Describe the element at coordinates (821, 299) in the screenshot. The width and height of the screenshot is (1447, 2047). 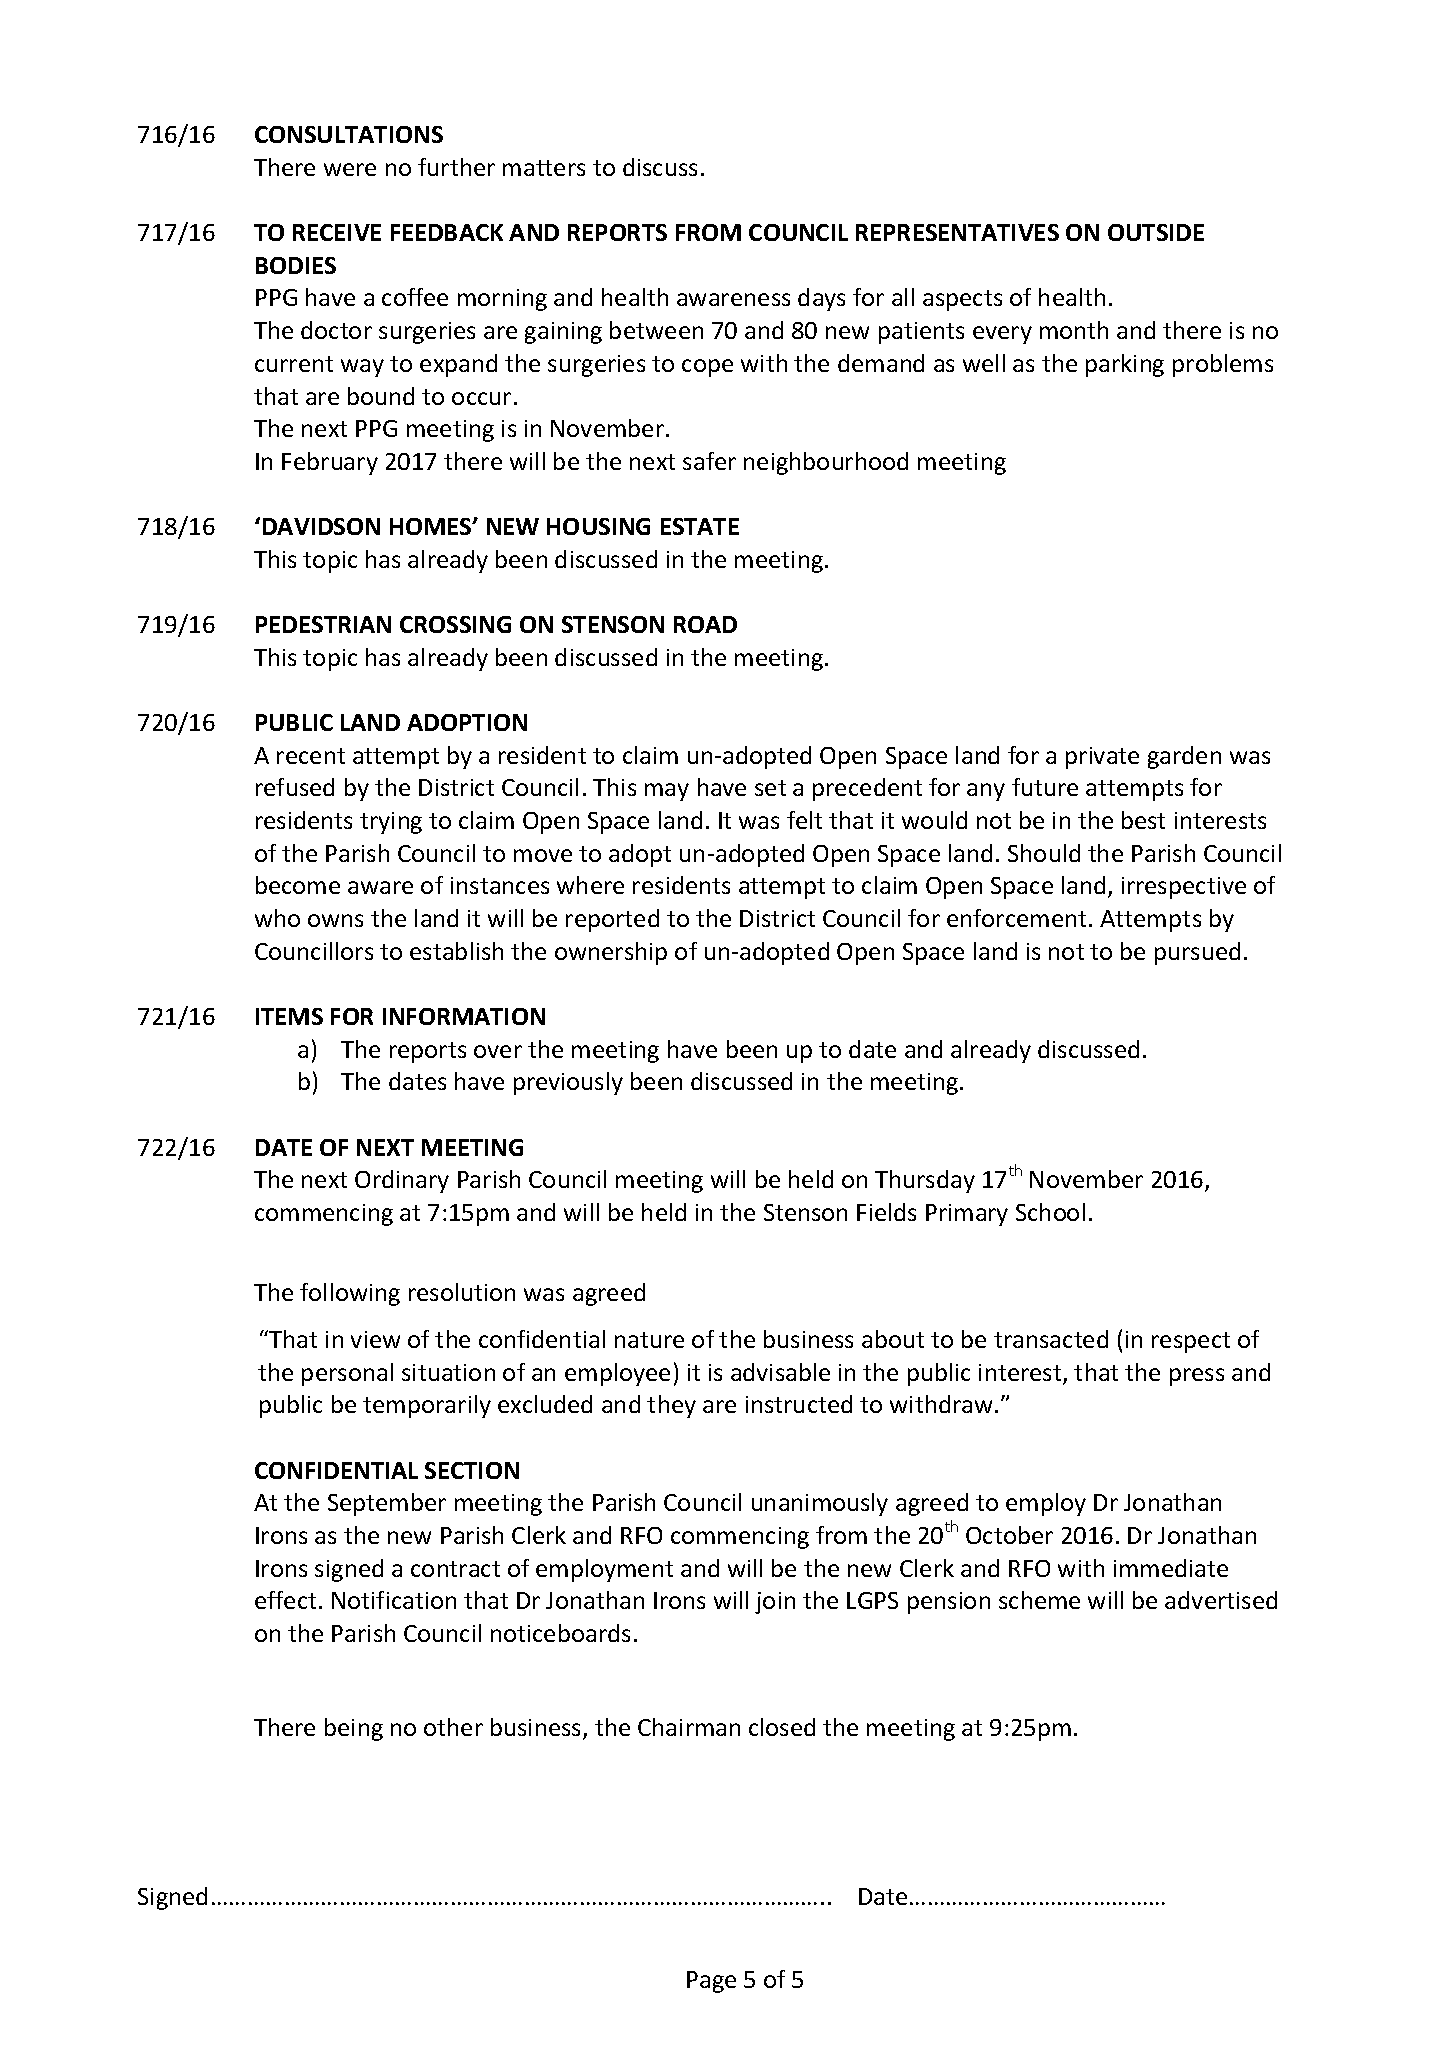
I see `days` at that location.
